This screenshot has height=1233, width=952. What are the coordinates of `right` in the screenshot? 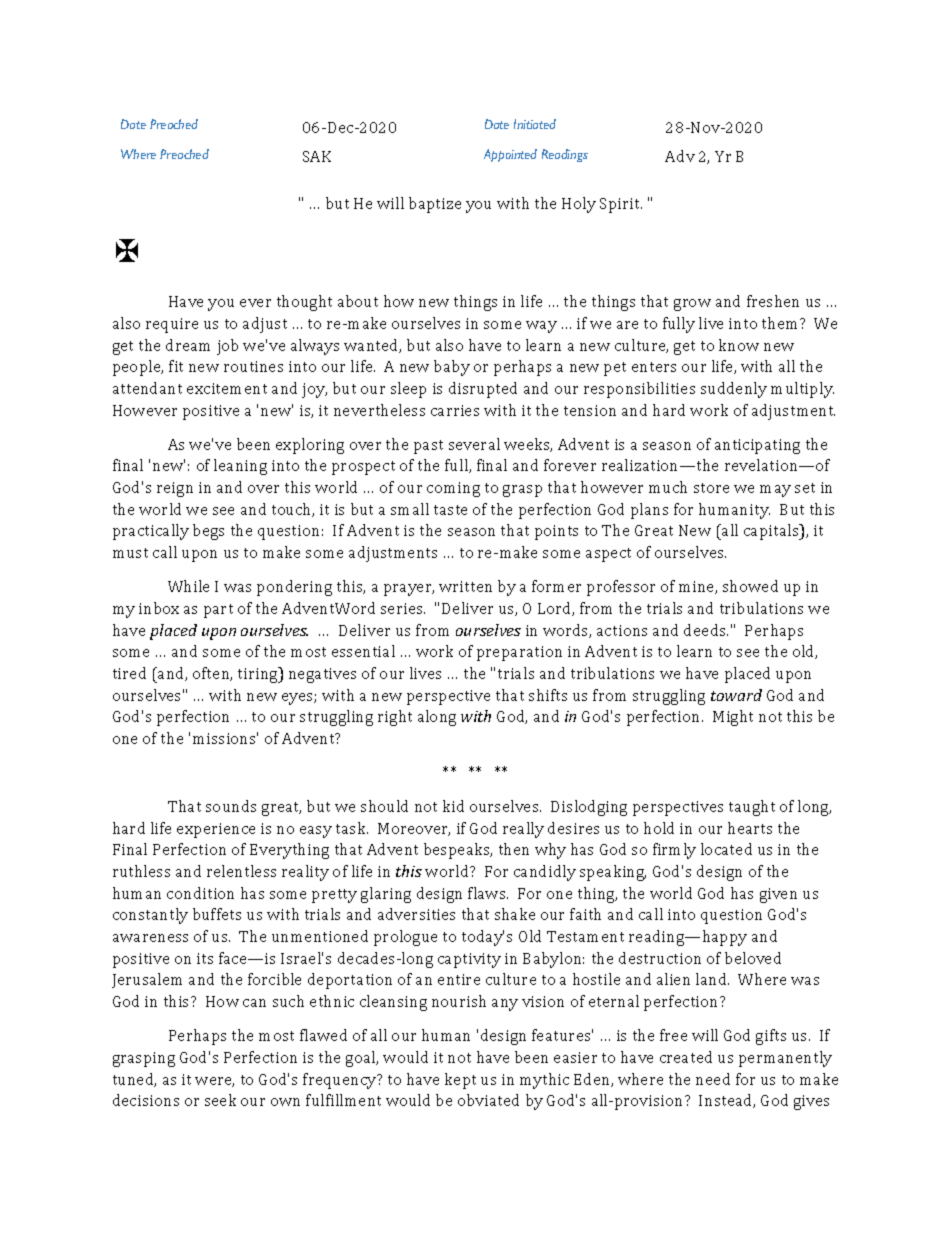 It's located at (395, 718).
